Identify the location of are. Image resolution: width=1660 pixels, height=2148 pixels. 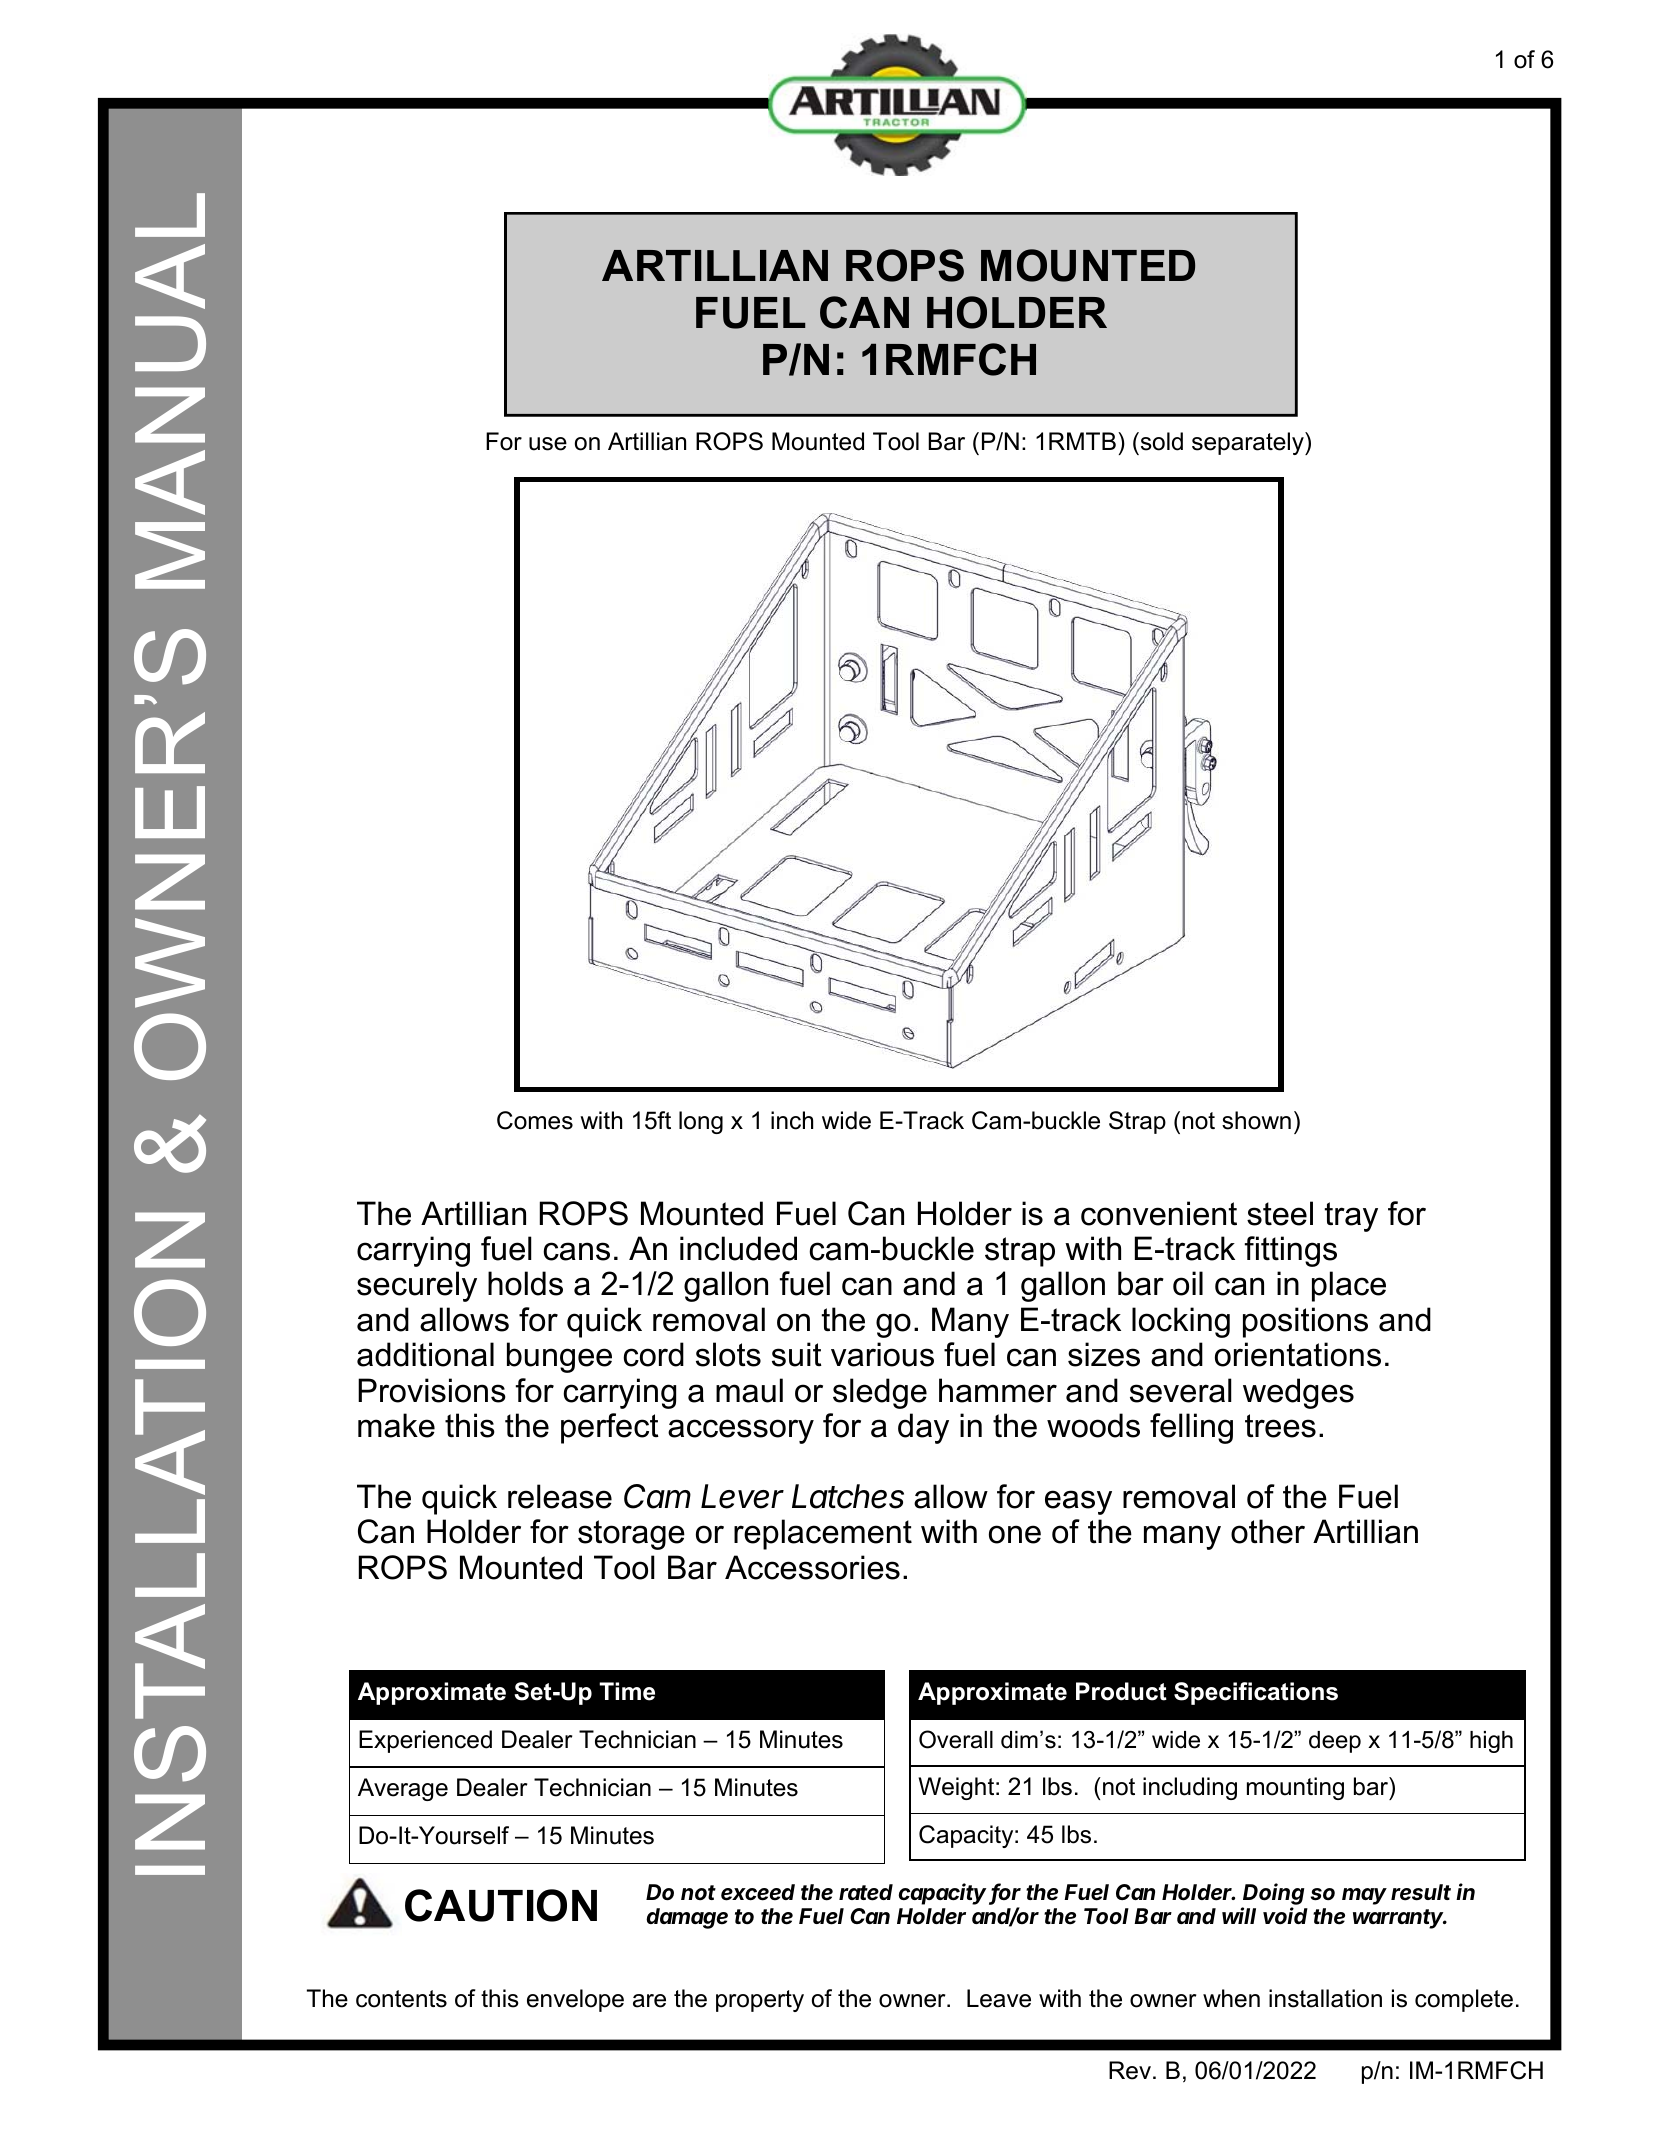
(649, 2001).
